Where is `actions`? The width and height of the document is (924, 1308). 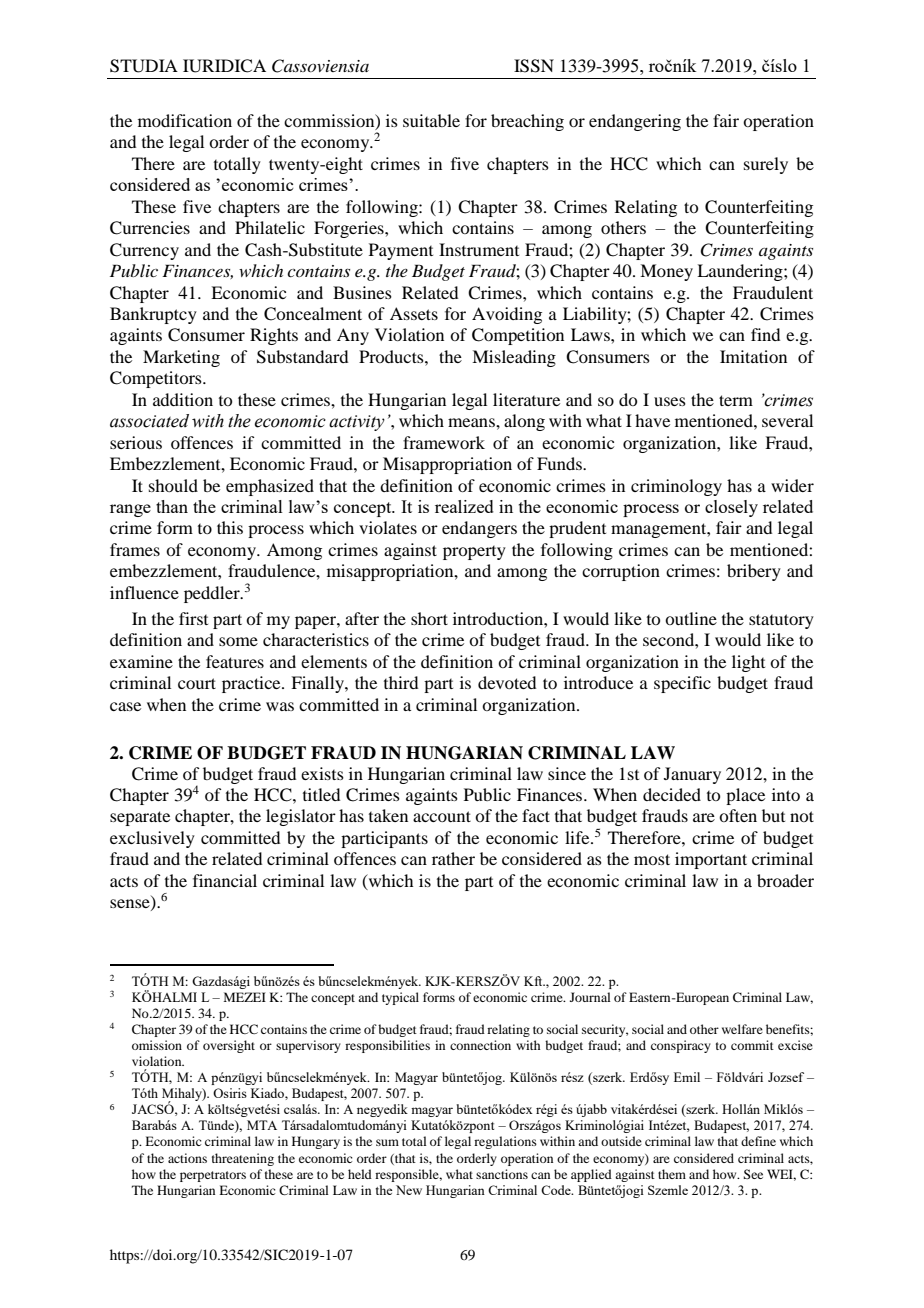 actions is located at coordinates (187, 1158).
